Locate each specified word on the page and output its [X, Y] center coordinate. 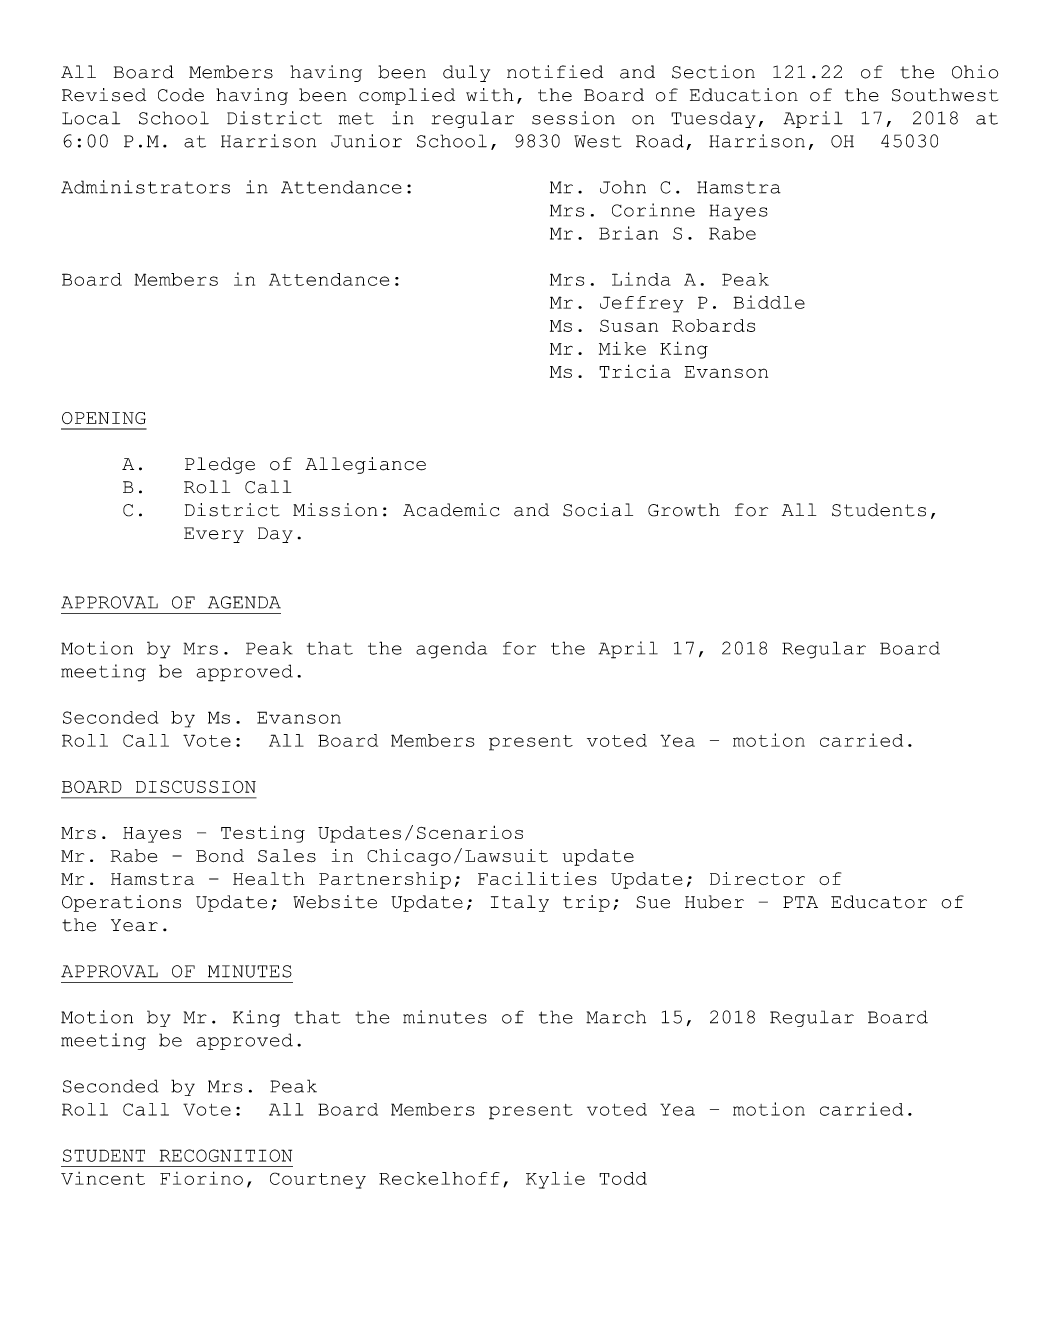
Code [181, 95]
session [573, 118]
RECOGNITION [226, 1155]
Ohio [975, 72]
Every [214, 535]
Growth [684, 510]
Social [598, 510]
